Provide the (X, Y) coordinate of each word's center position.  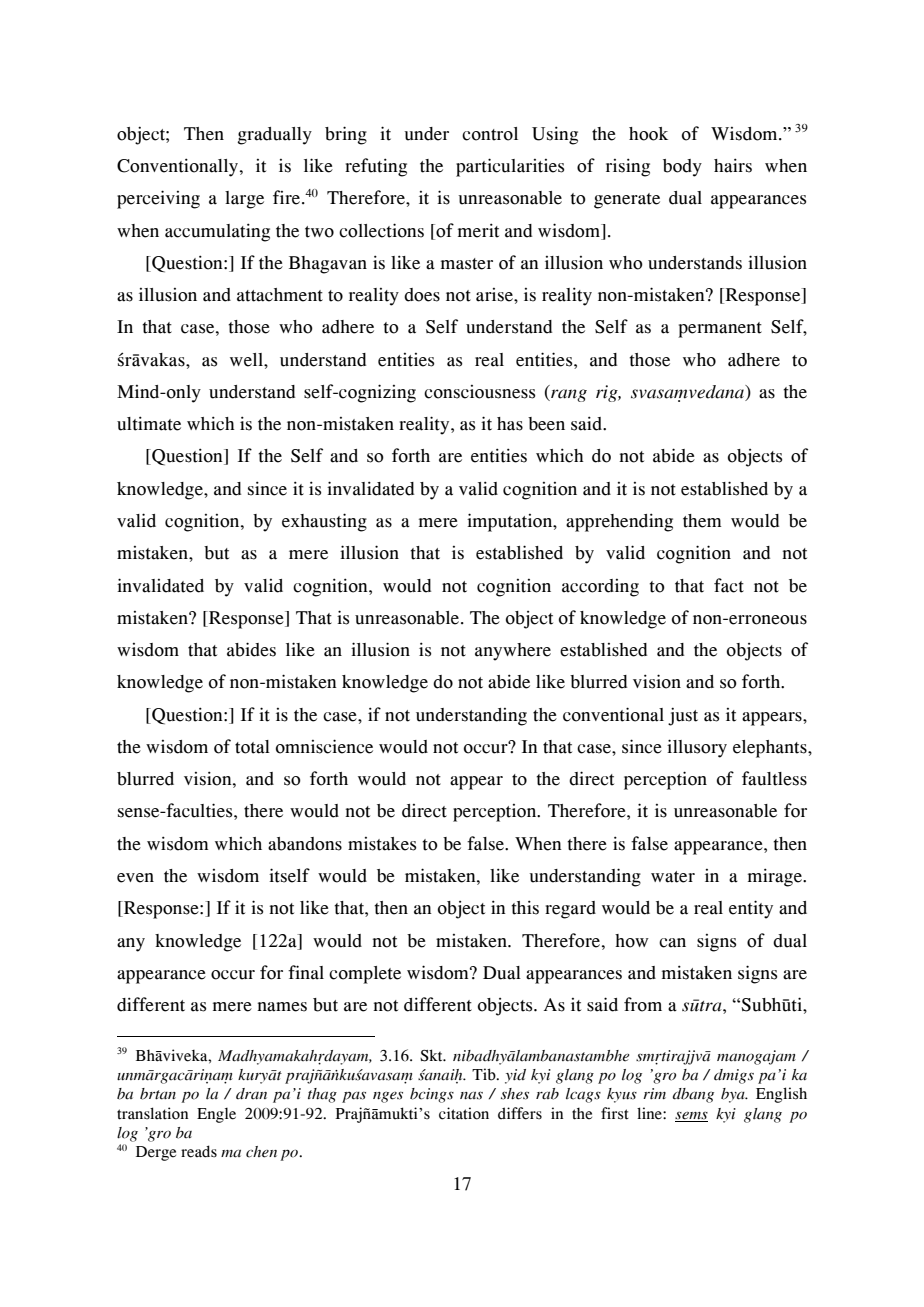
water (673, 877)
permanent (720, 330)
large (244, 200)
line (650, 1113)
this (525, 907)
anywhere (513, 652)
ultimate (149, 423)
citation (464, 1113)
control (490, 134)
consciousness (479, 392)
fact (729, 585)
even (135, 878)
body (682, 168)
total (252, 747)
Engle (216, 1115)
